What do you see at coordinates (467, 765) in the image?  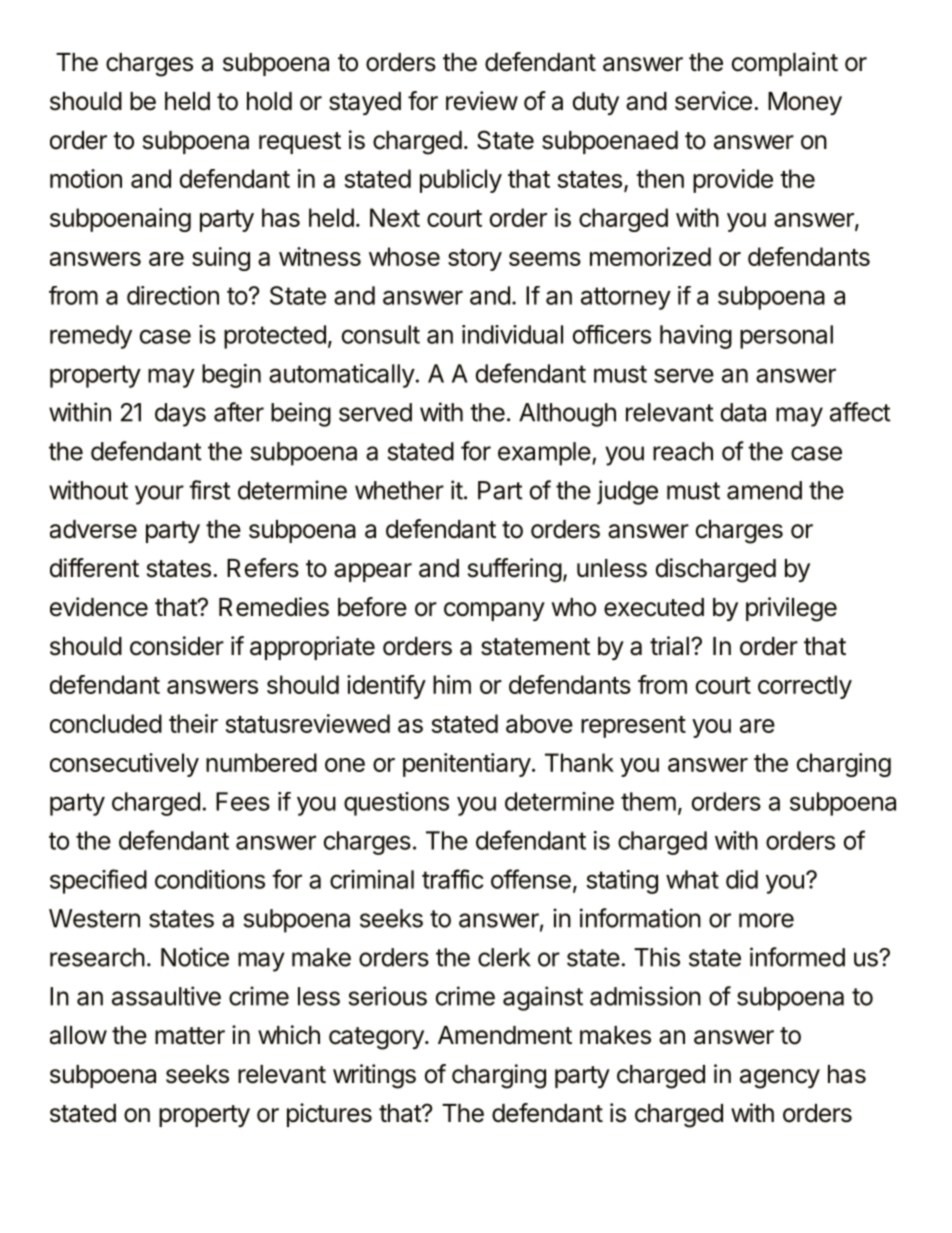 I see `penitentiary` at bounding box center [467, 765].
